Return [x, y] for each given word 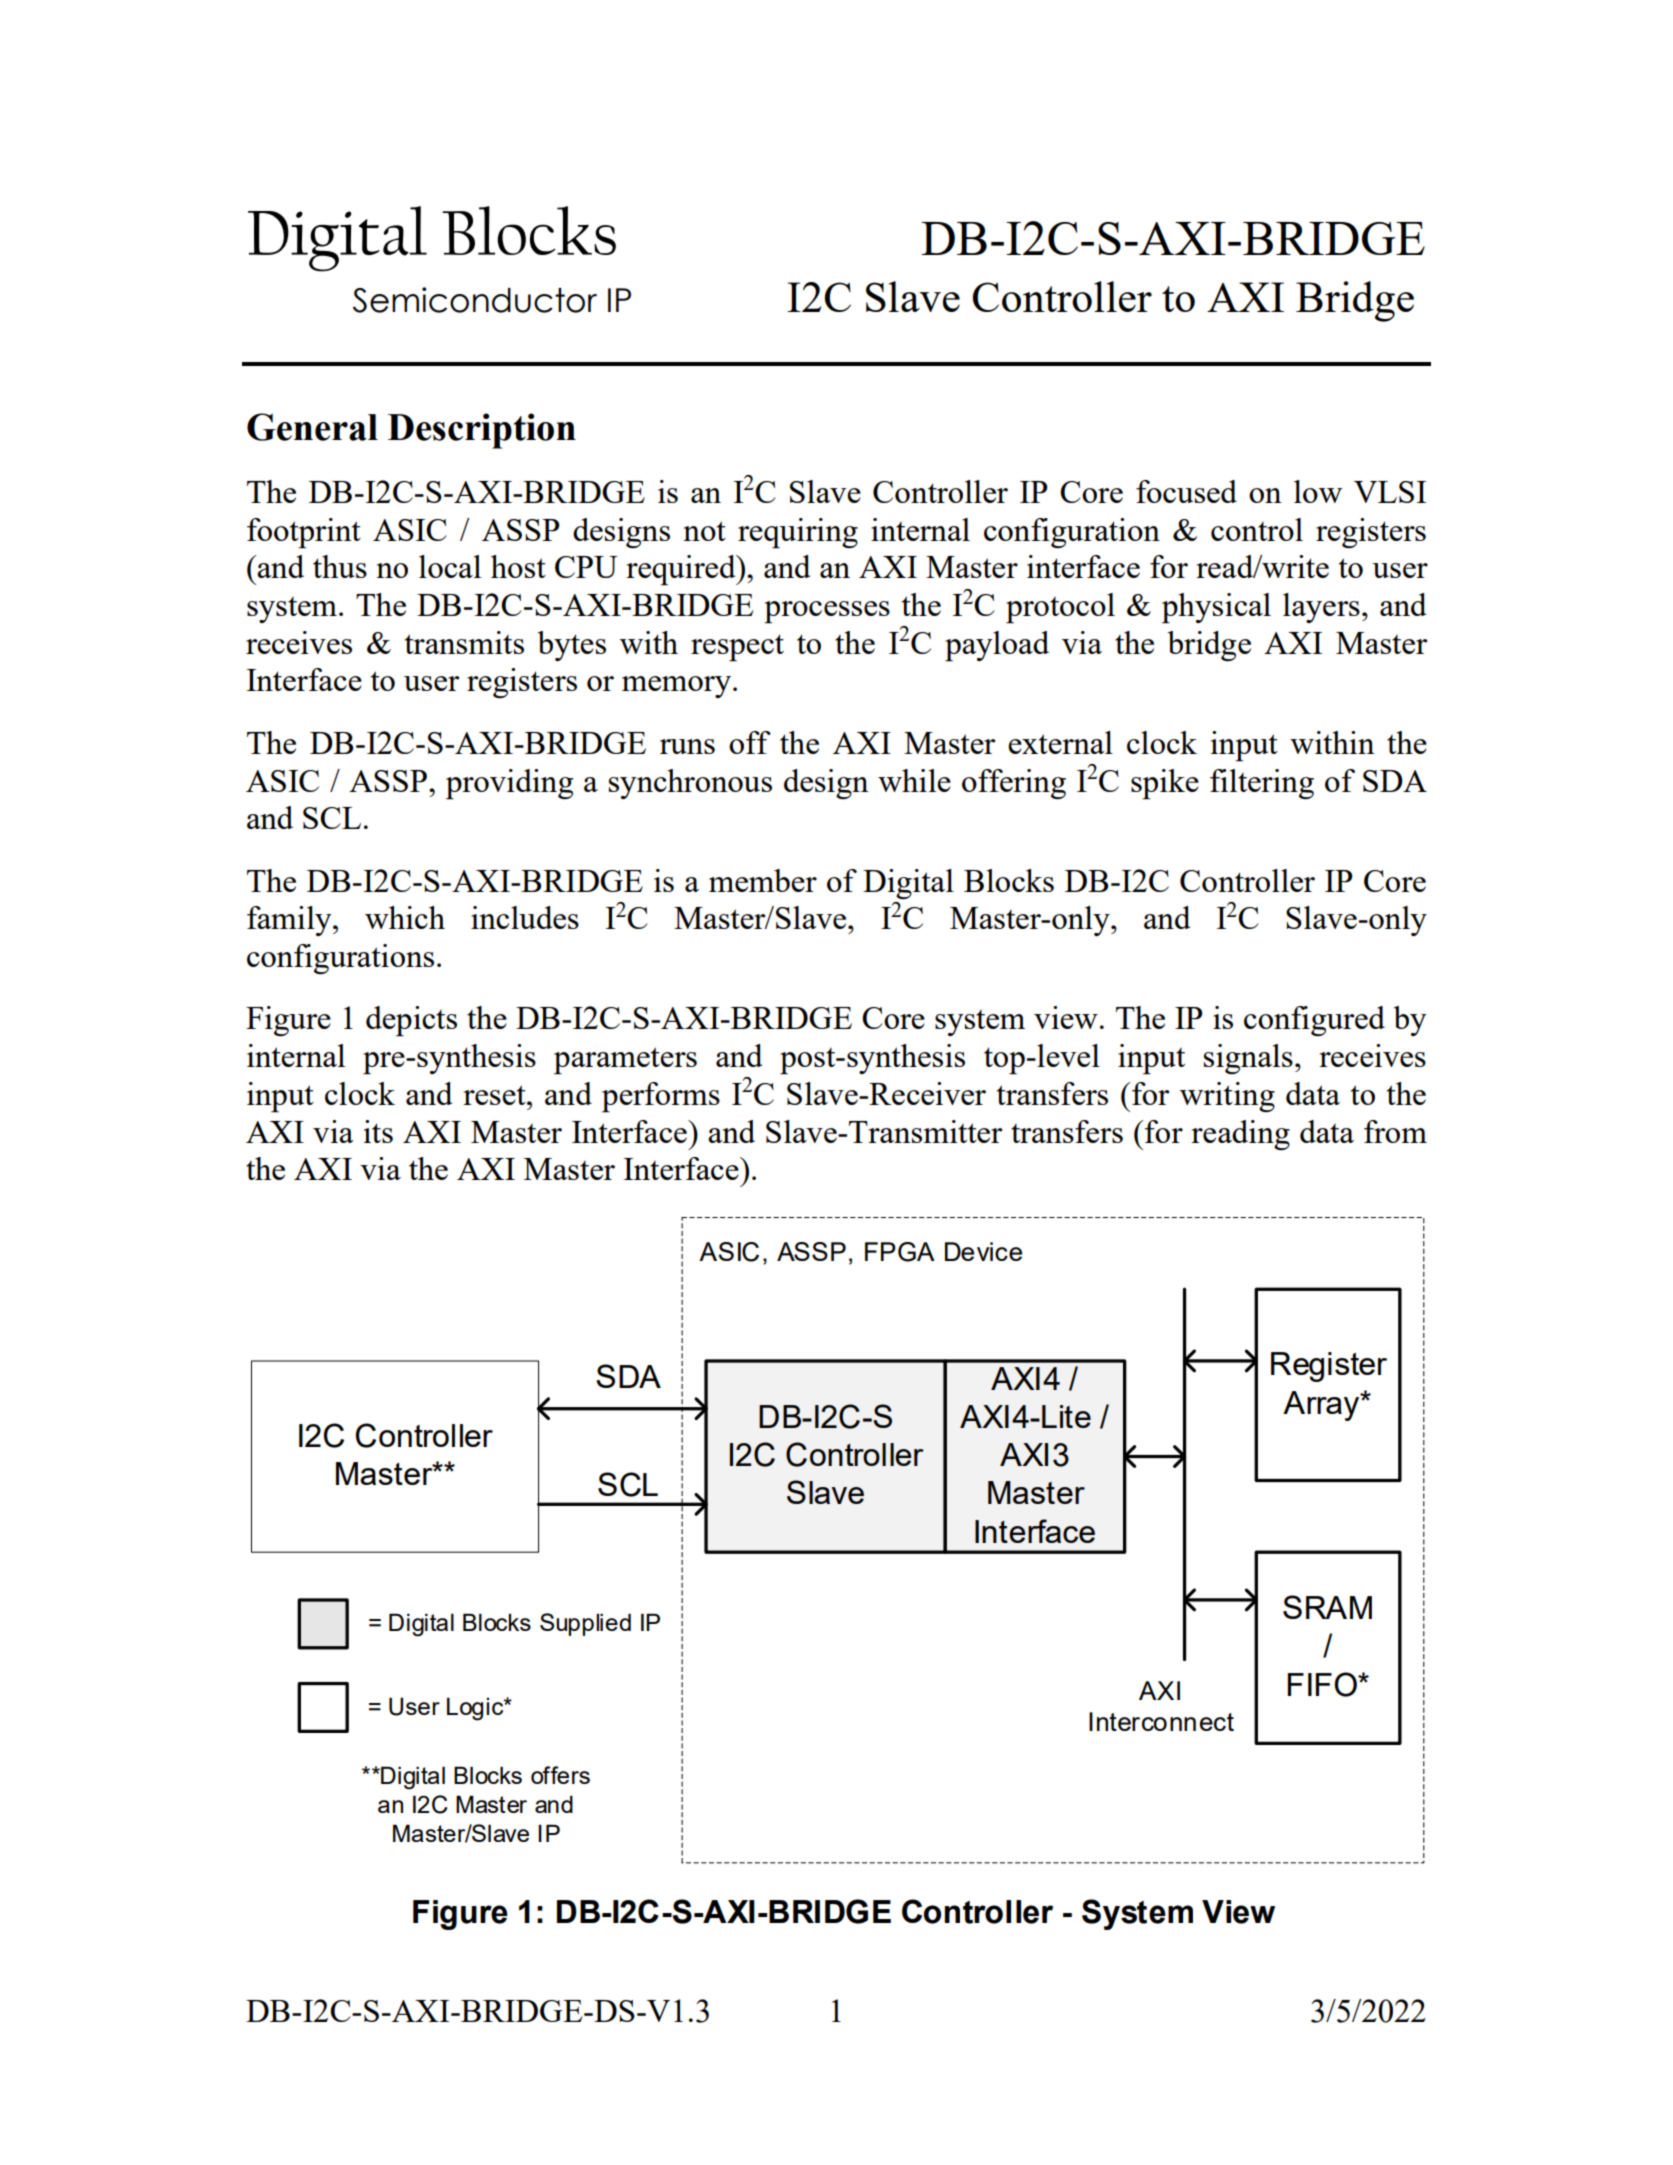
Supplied [585, 1624]
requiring [798, 533]
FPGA [900, 1252]
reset [495, 1095]
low [1318, 491]
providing [509, 784]
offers [560, 1775]
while [914, 780]
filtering [1262, 784]
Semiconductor [475, 300]
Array [1322, 1406]
